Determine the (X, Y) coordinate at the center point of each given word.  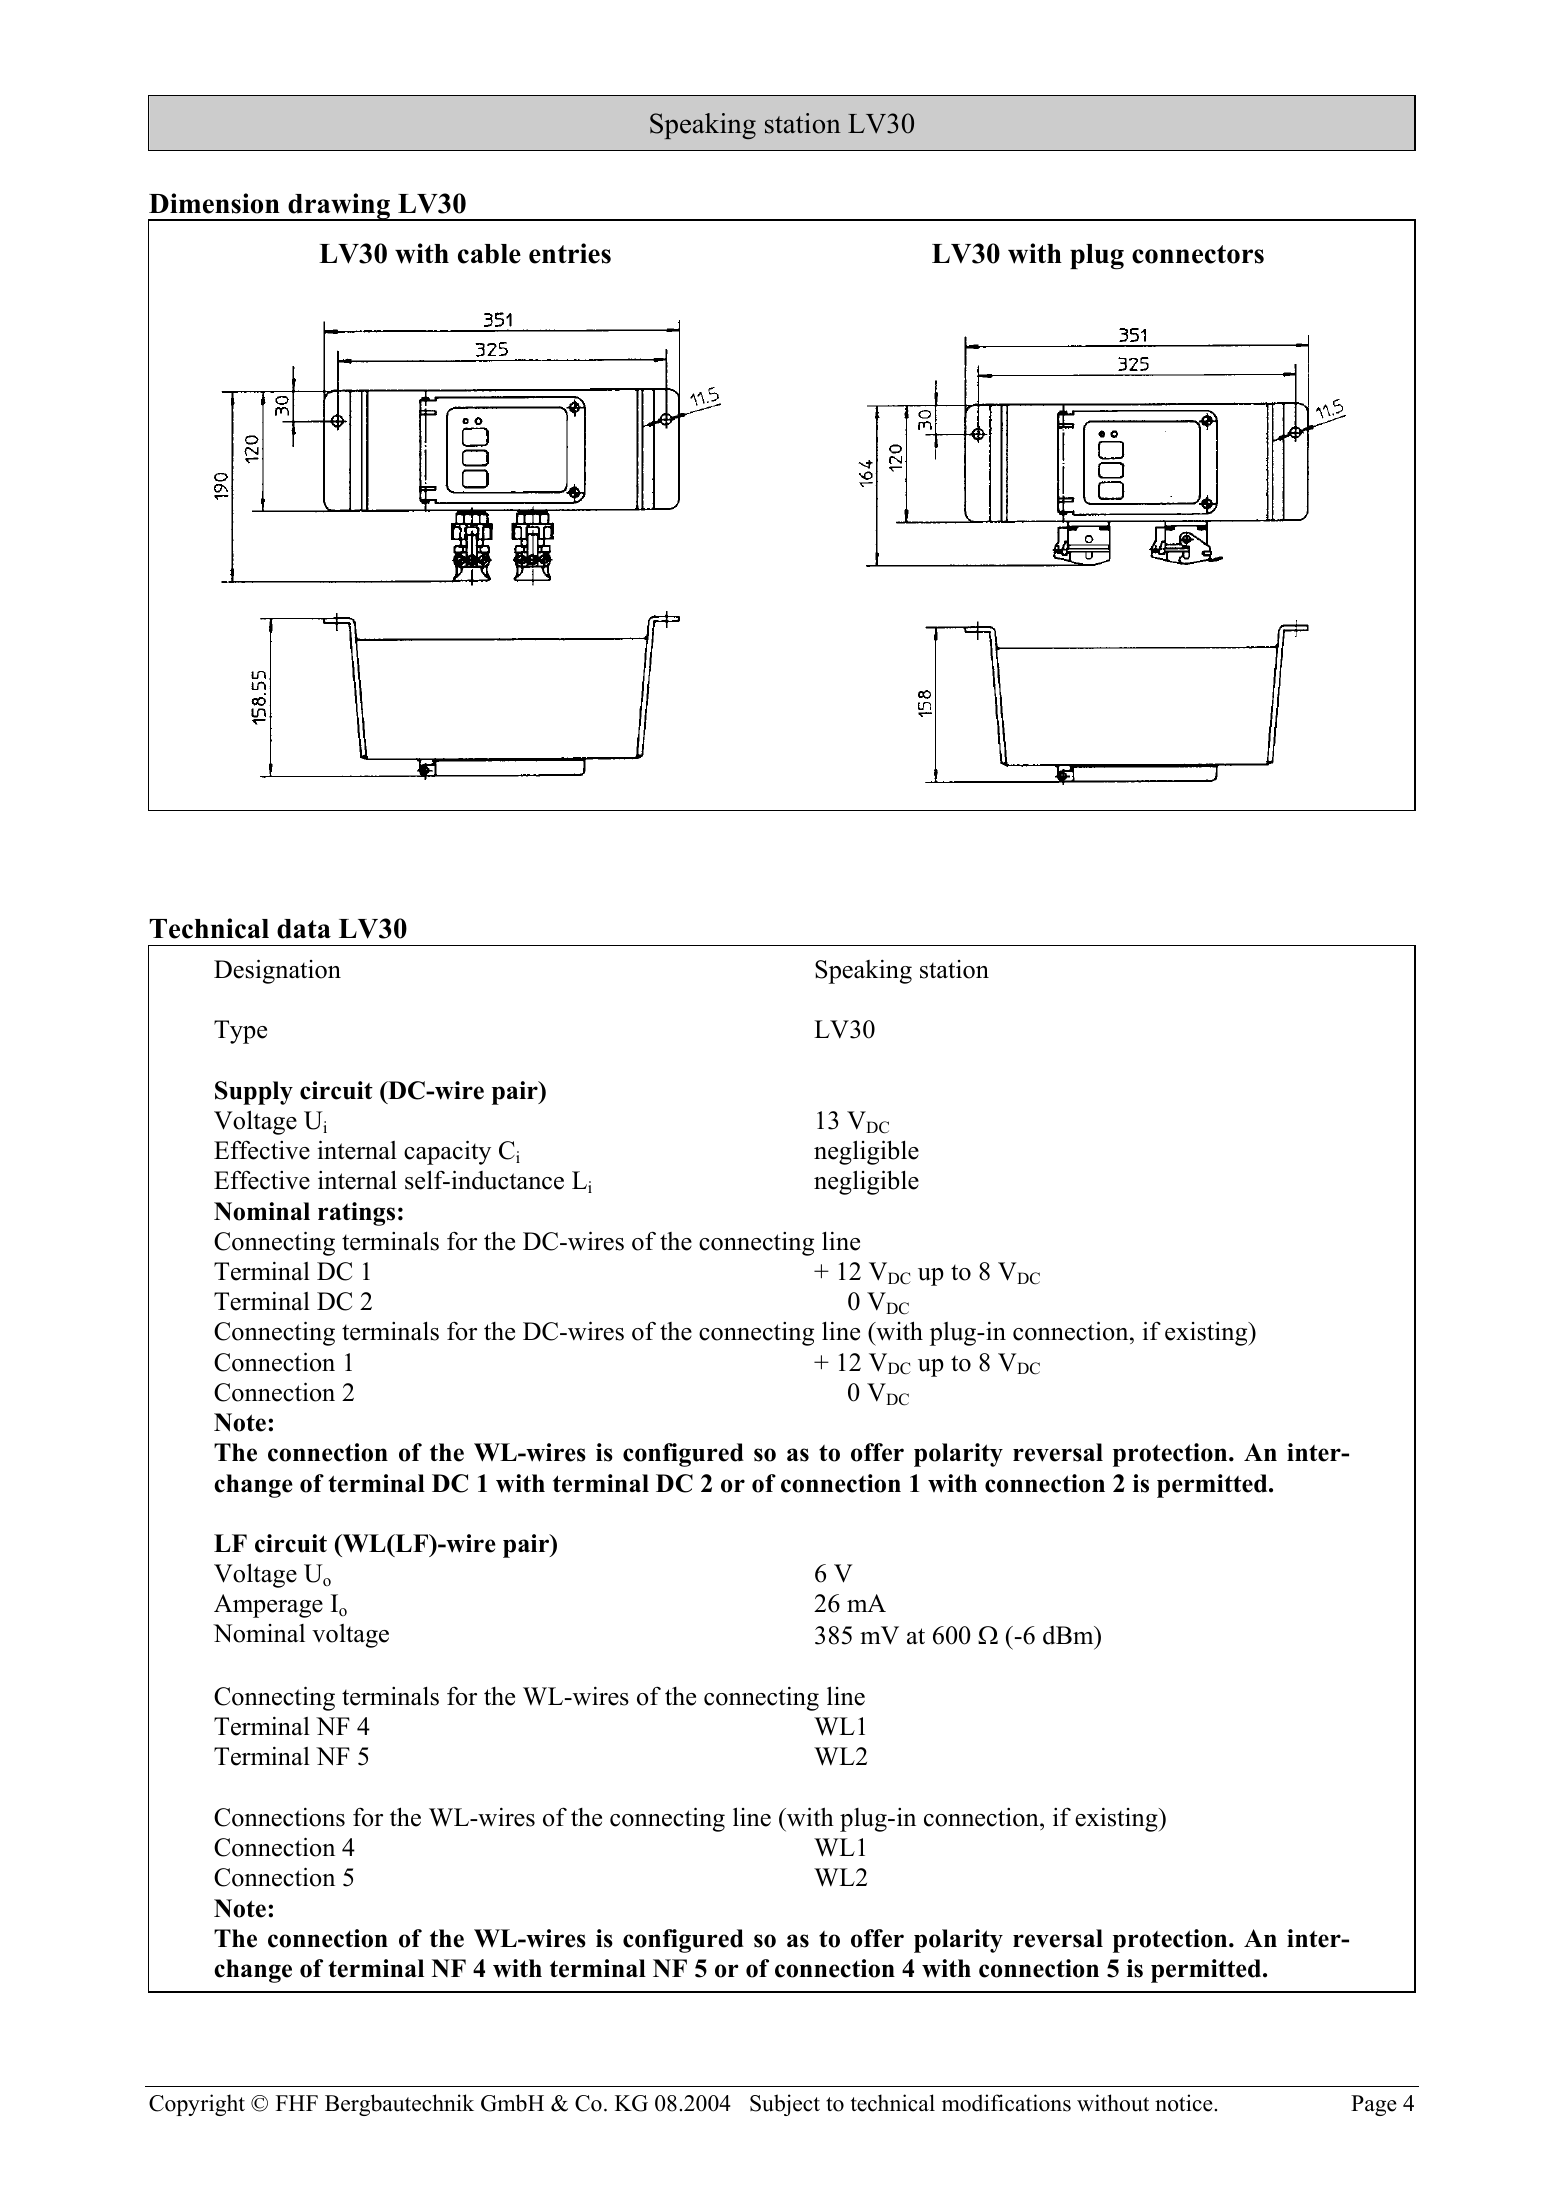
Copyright (197, 2105)
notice (1185, 2103)
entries (570, 253)
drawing (339, 207)
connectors (1198, 254)
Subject (785, 2105)
